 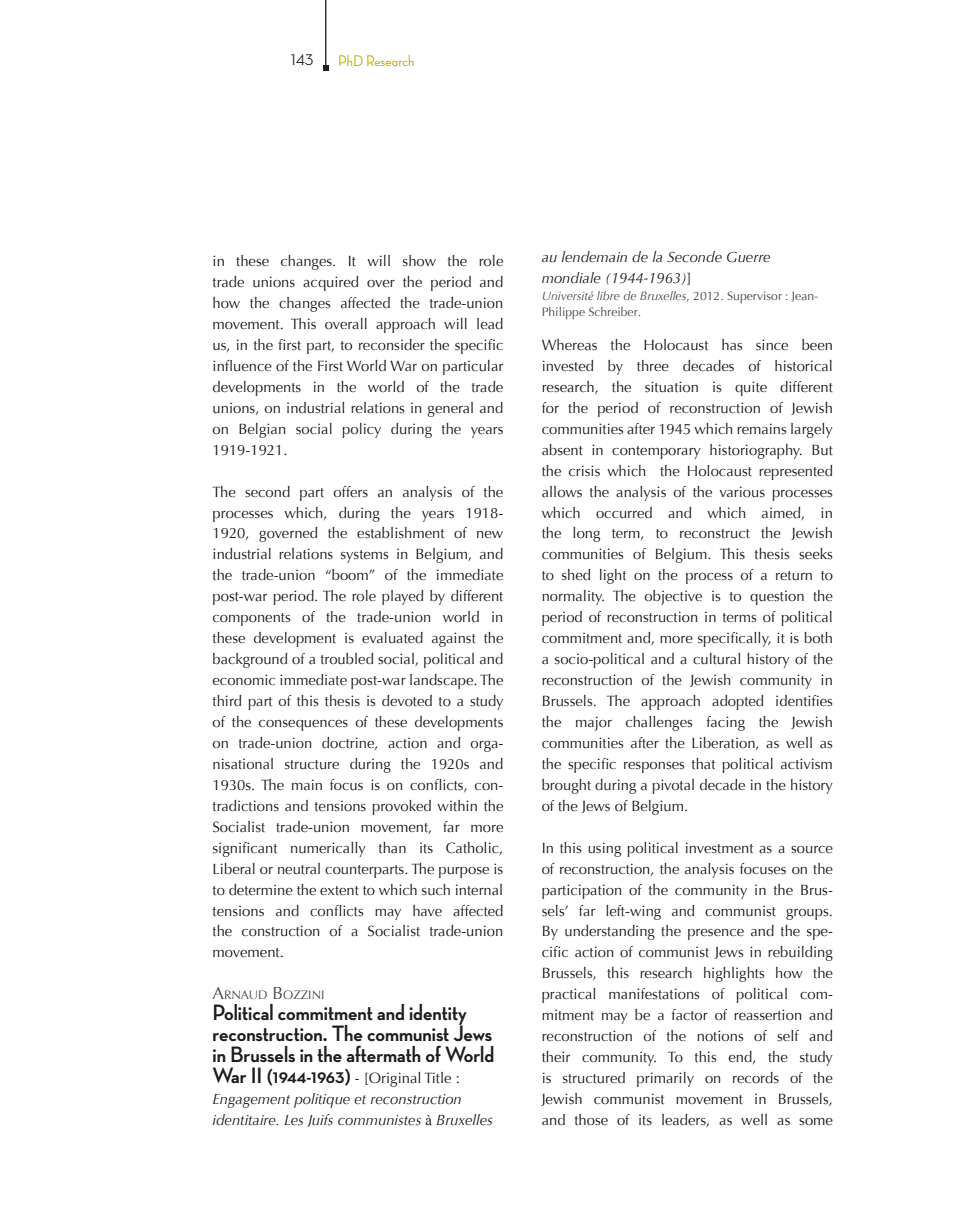 What do you see at coordinates (490, 534) in the screenshot?
I see `new` at bounding box center [490, 534].
